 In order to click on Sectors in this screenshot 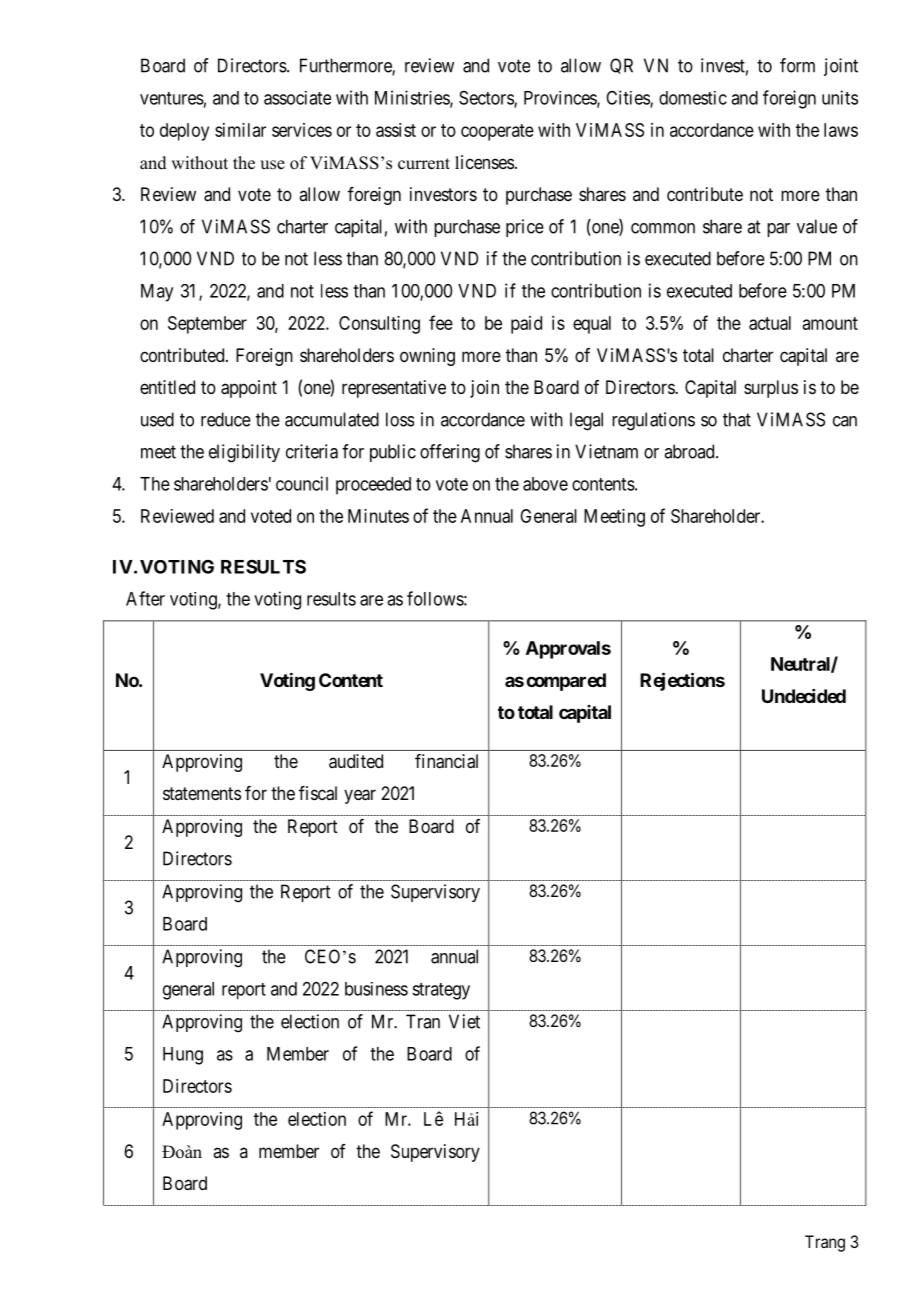, I will do `click(487, 99)`.
